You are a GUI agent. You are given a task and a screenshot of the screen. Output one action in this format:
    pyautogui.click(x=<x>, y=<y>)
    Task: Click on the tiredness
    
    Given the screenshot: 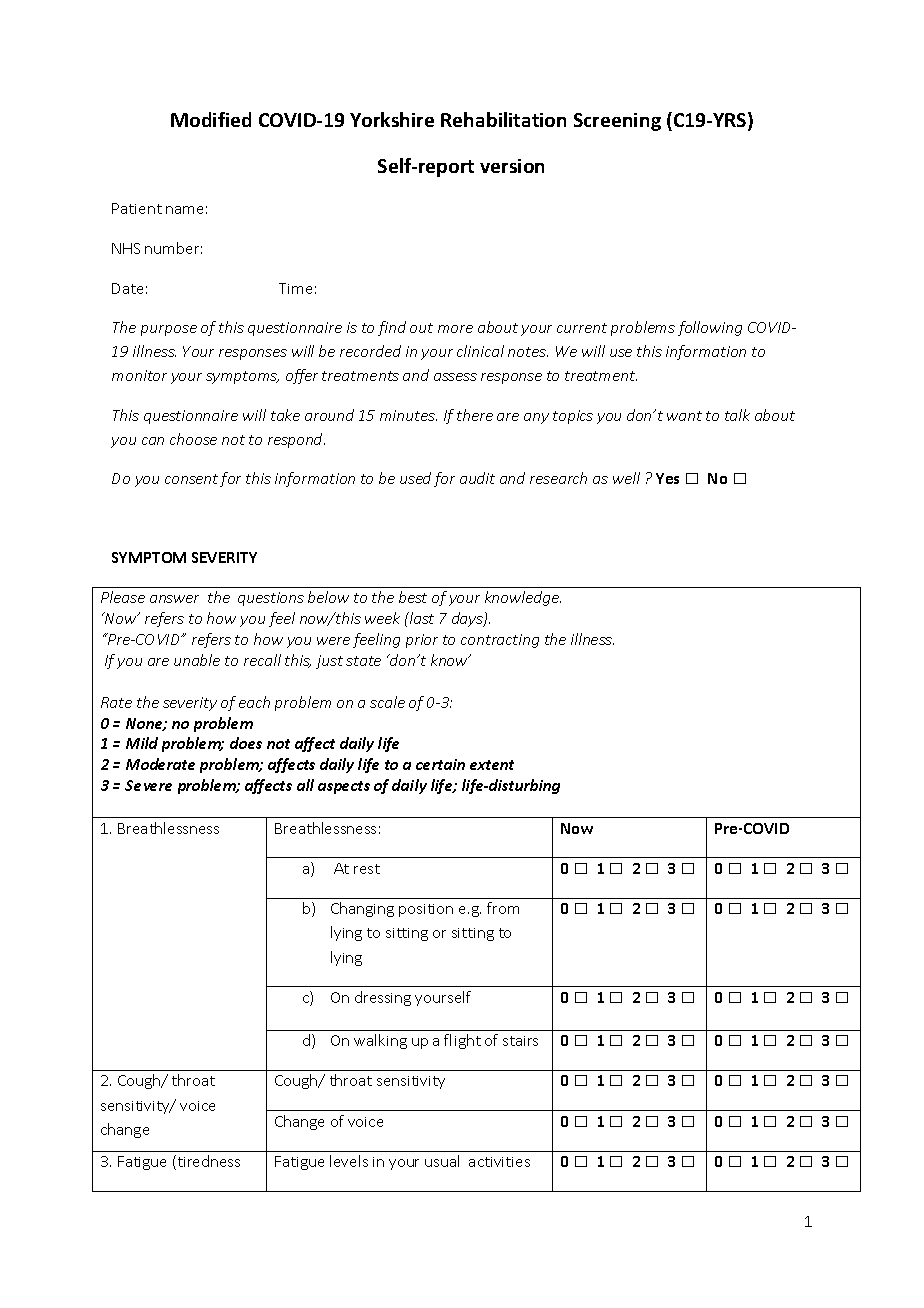 What is the action you would take?
    pyautogui.click(x=207, y=1162)
